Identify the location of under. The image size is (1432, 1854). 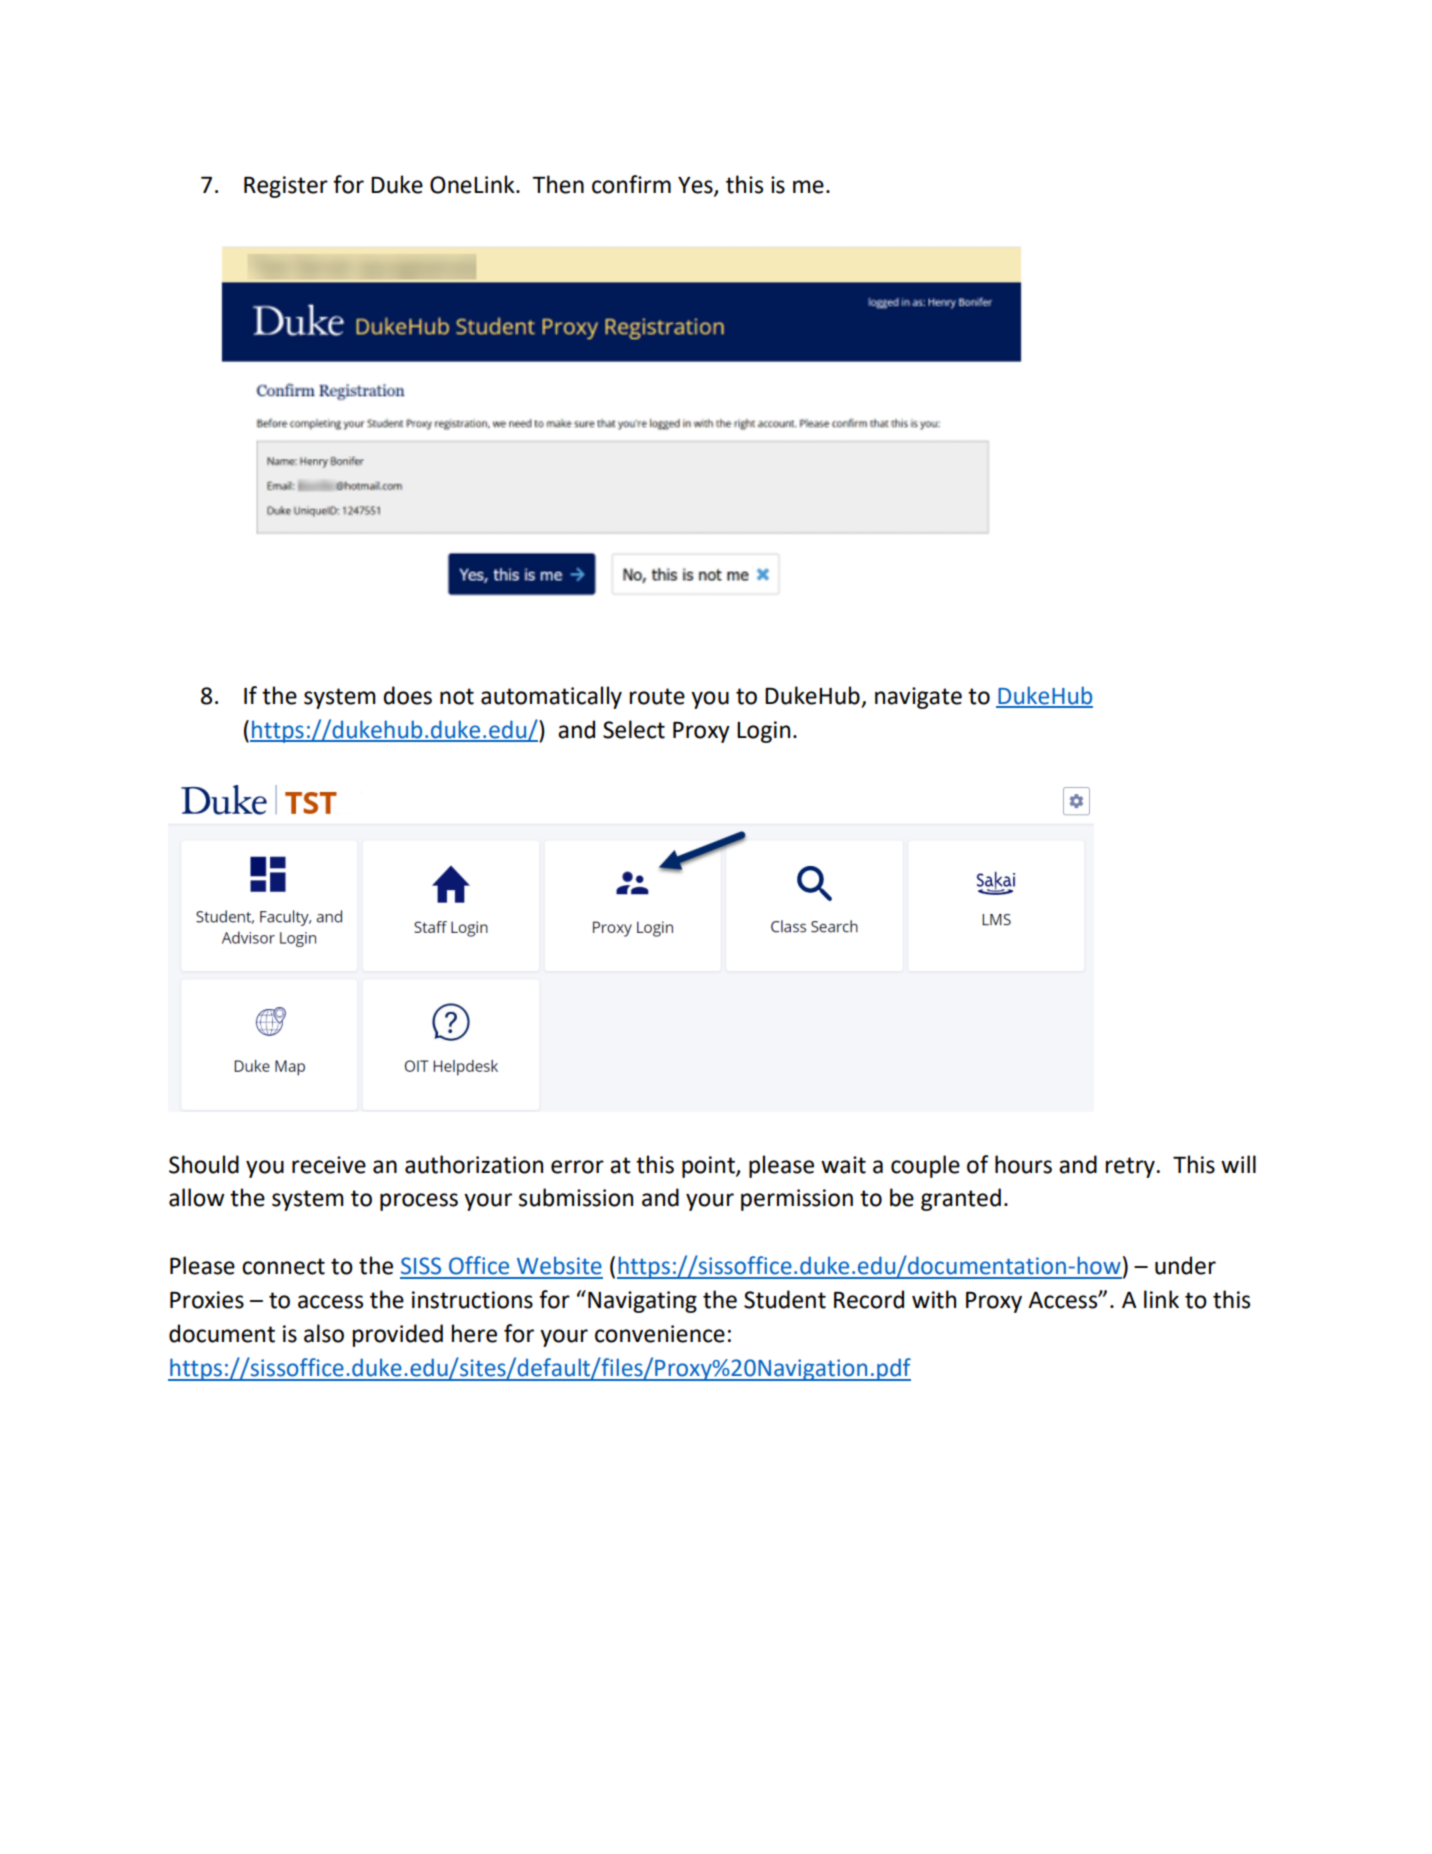
(1185, 1265).
